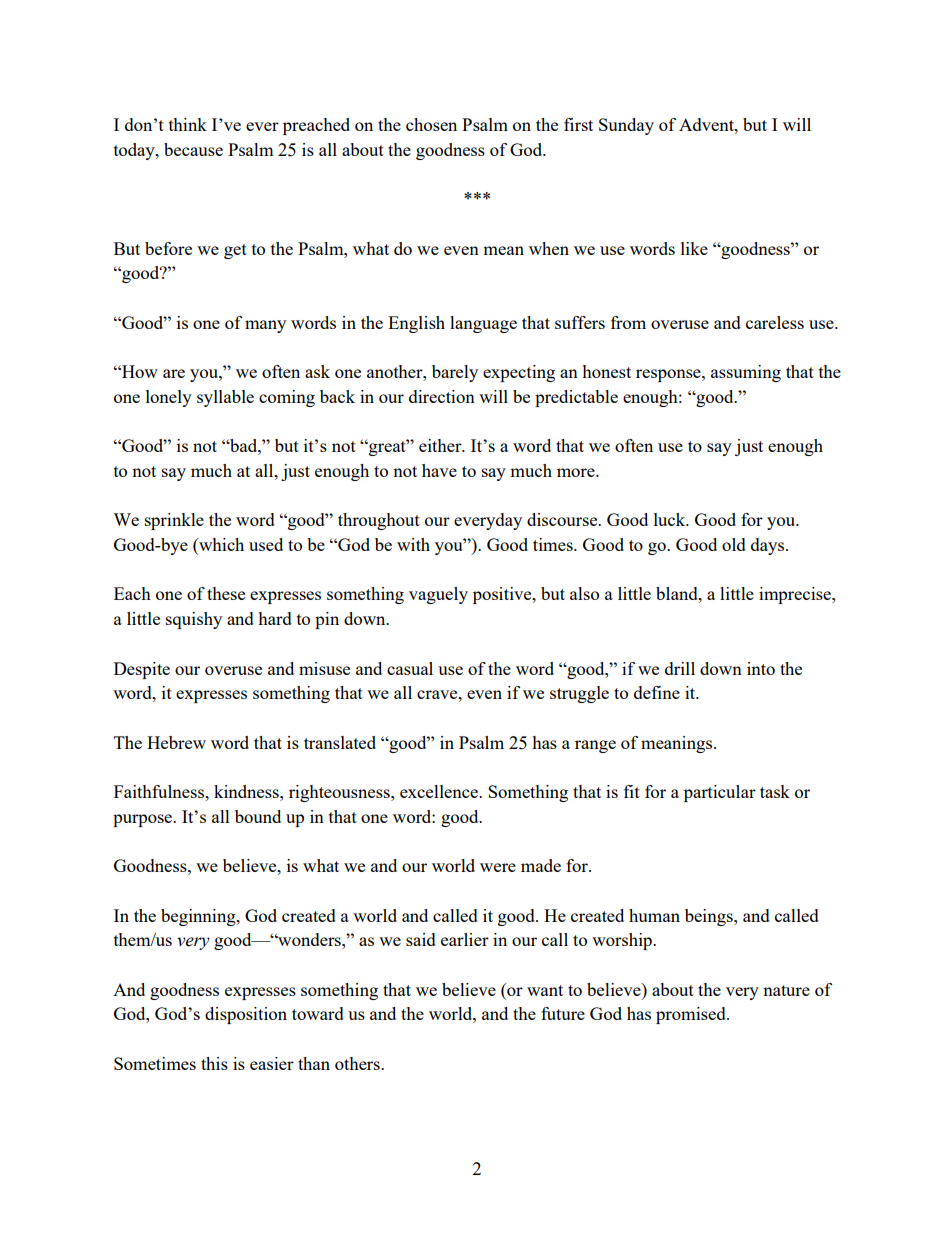 This image has height=1233, width=952. Describe the element at coordinates (692, 1015) in the image. I see `promised` at that location.
